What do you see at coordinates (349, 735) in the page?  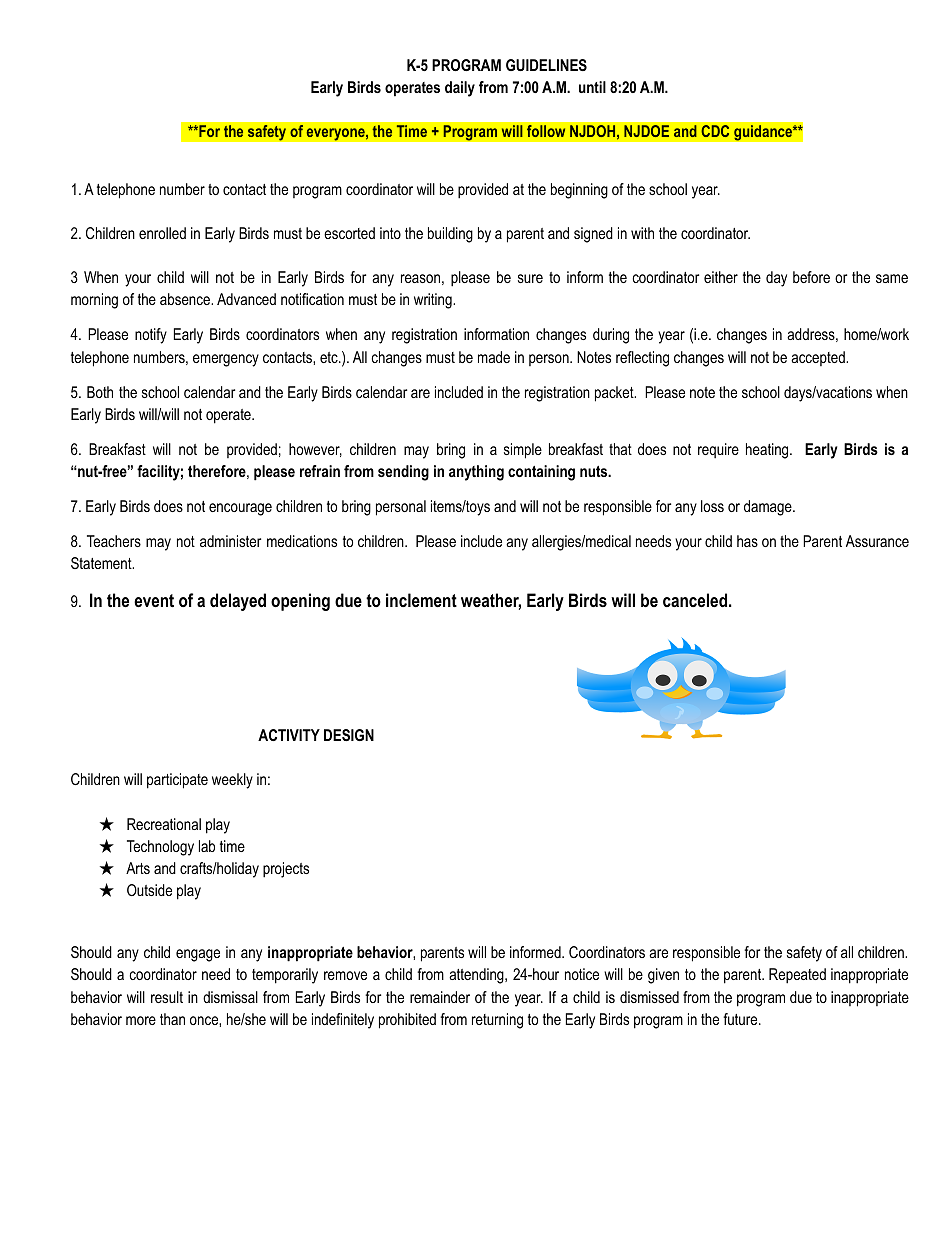 I see `DESIGN` at bounding box center [349, 735].
